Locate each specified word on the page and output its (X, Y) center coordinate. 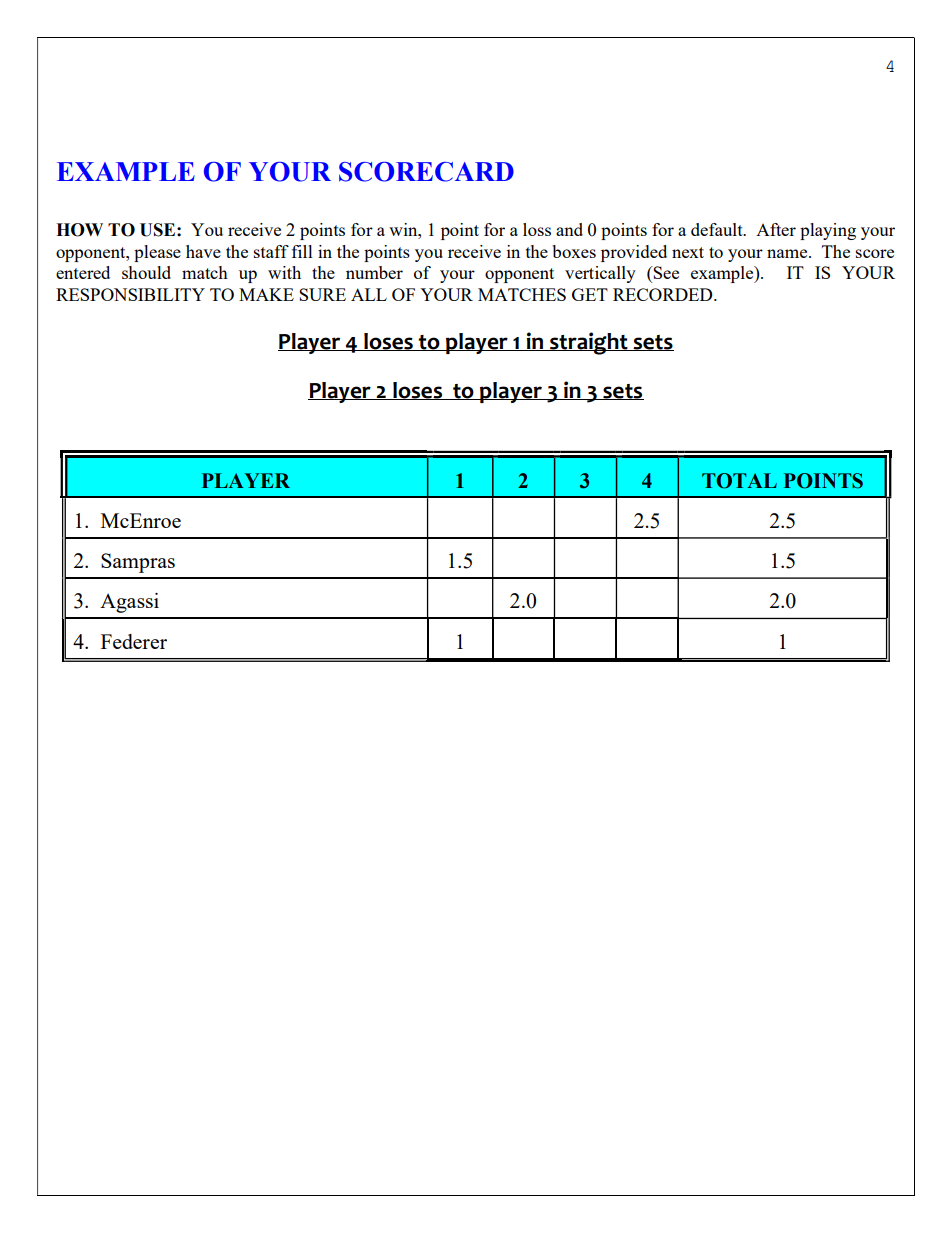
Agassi (129, 603)
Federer (134, 641)
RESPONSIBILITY (130, 294)
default (718, 229)
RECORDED (664, 294)
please (157, 253)
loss (537, 229)
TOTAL (739, 481)
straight (589, 343)
